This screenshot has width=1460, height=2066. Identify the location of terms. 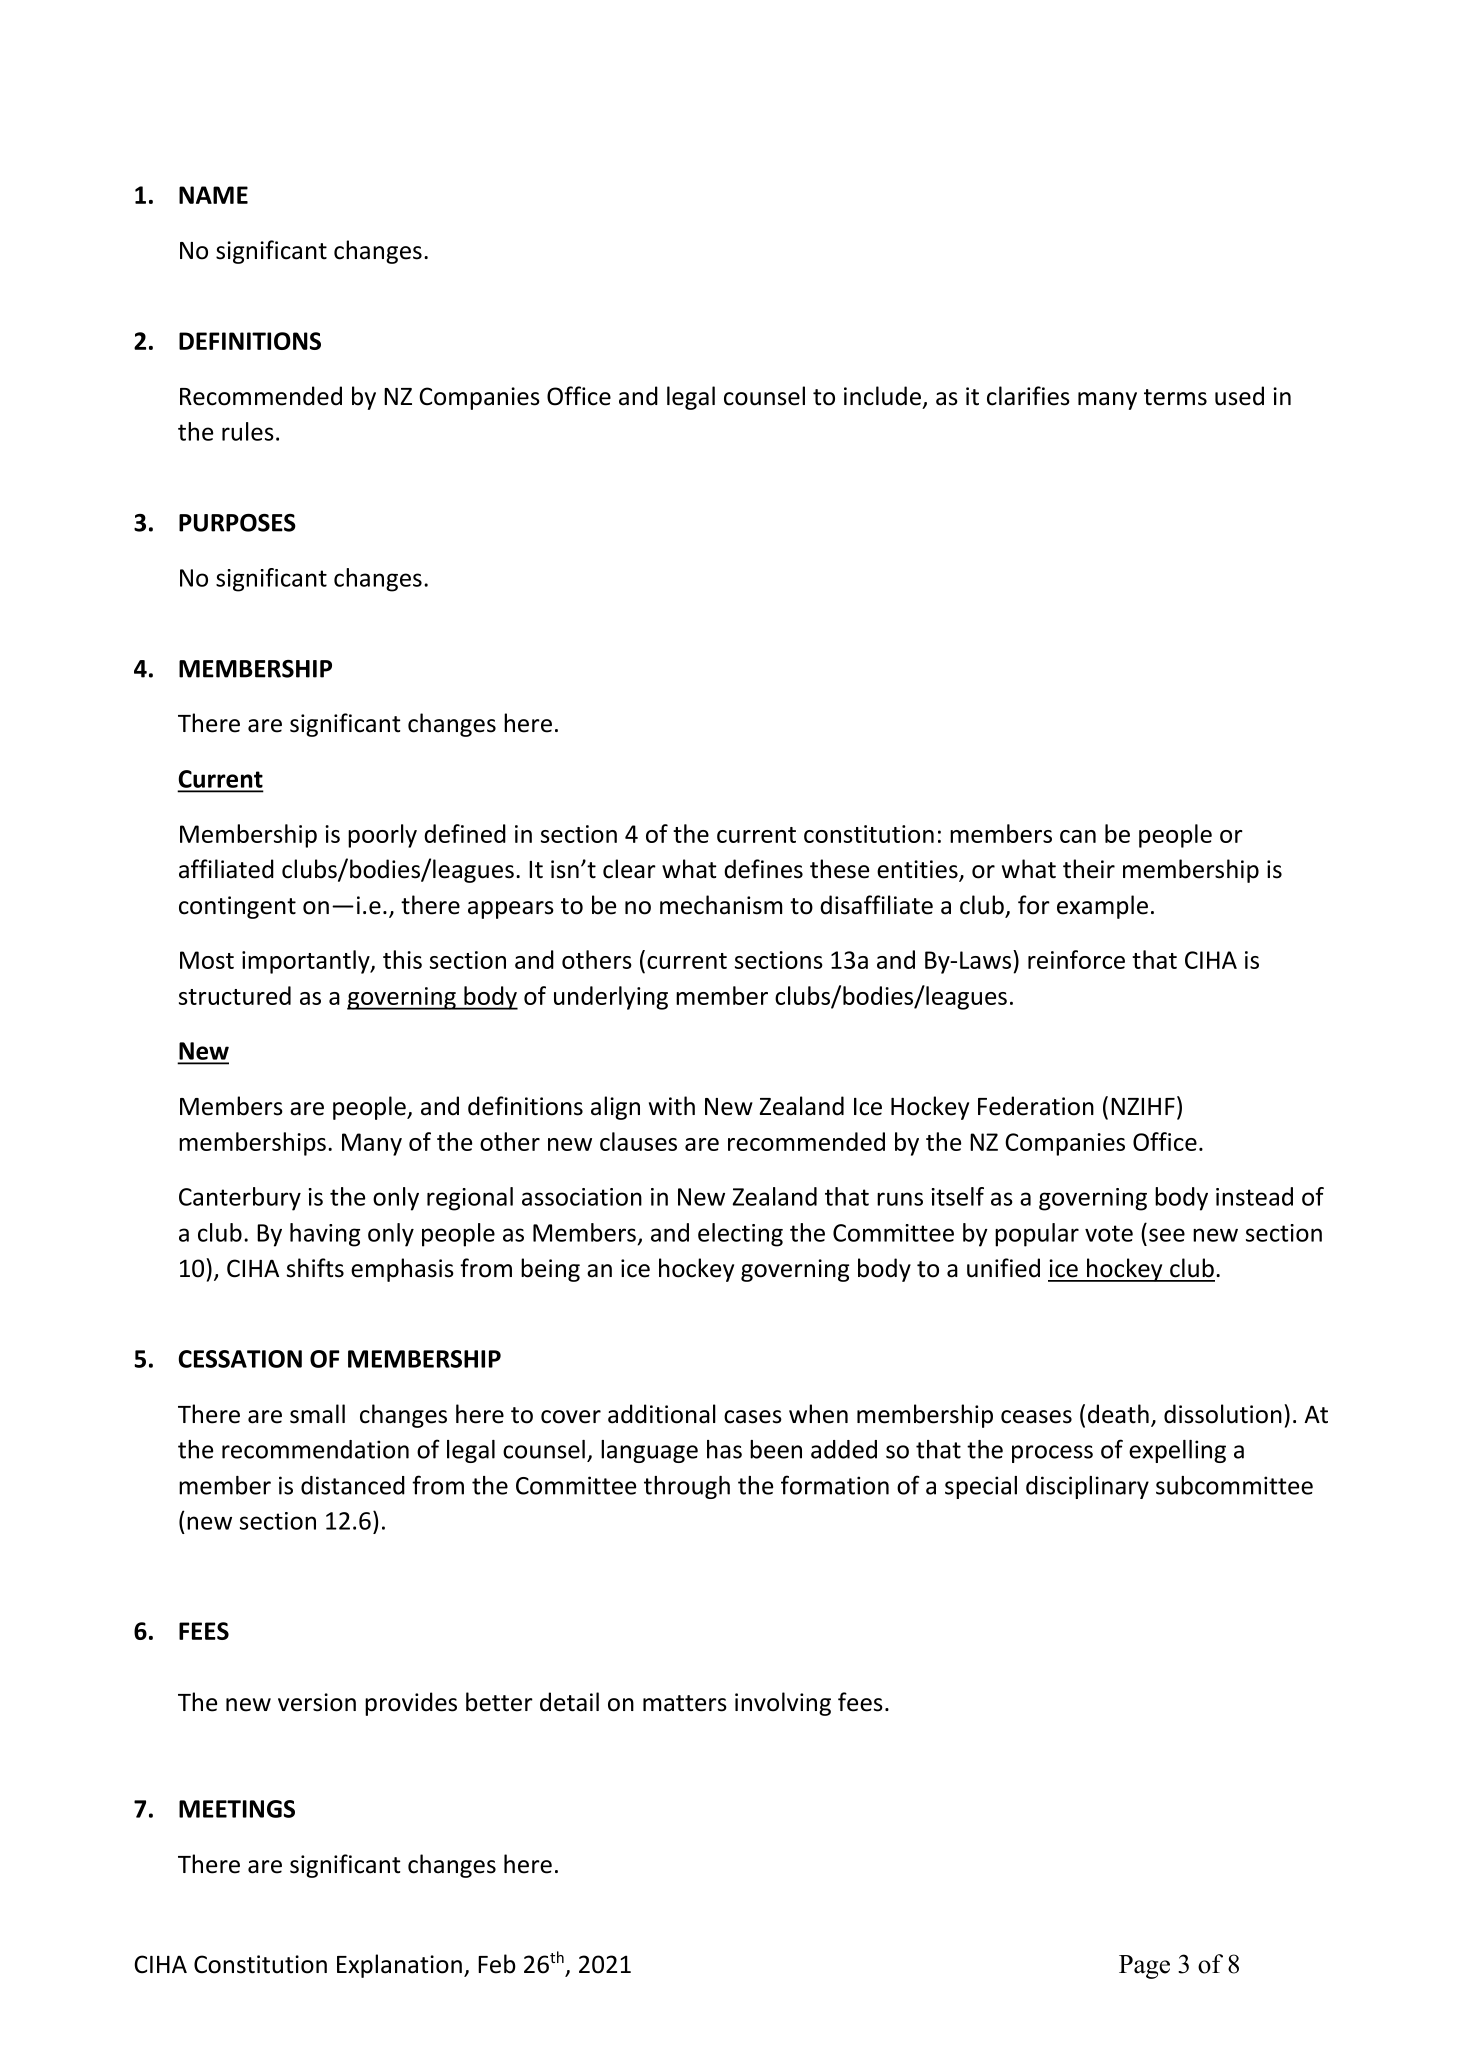
(1175, 397).
